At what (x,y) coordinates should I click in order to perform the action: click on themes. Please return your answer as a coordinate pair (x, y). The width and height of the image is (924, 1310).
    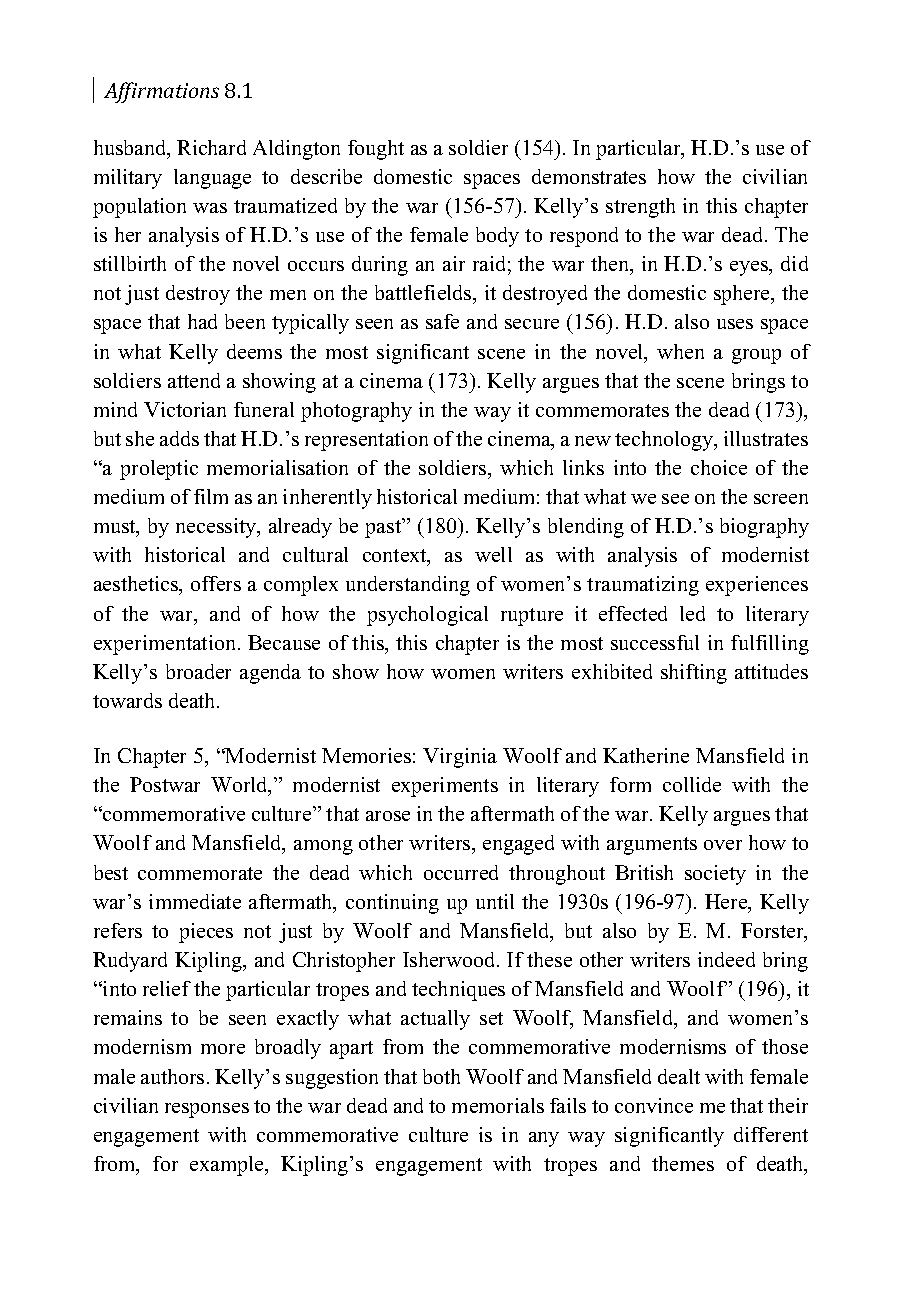
    Looking at the image, I should click on (683, 1163).
